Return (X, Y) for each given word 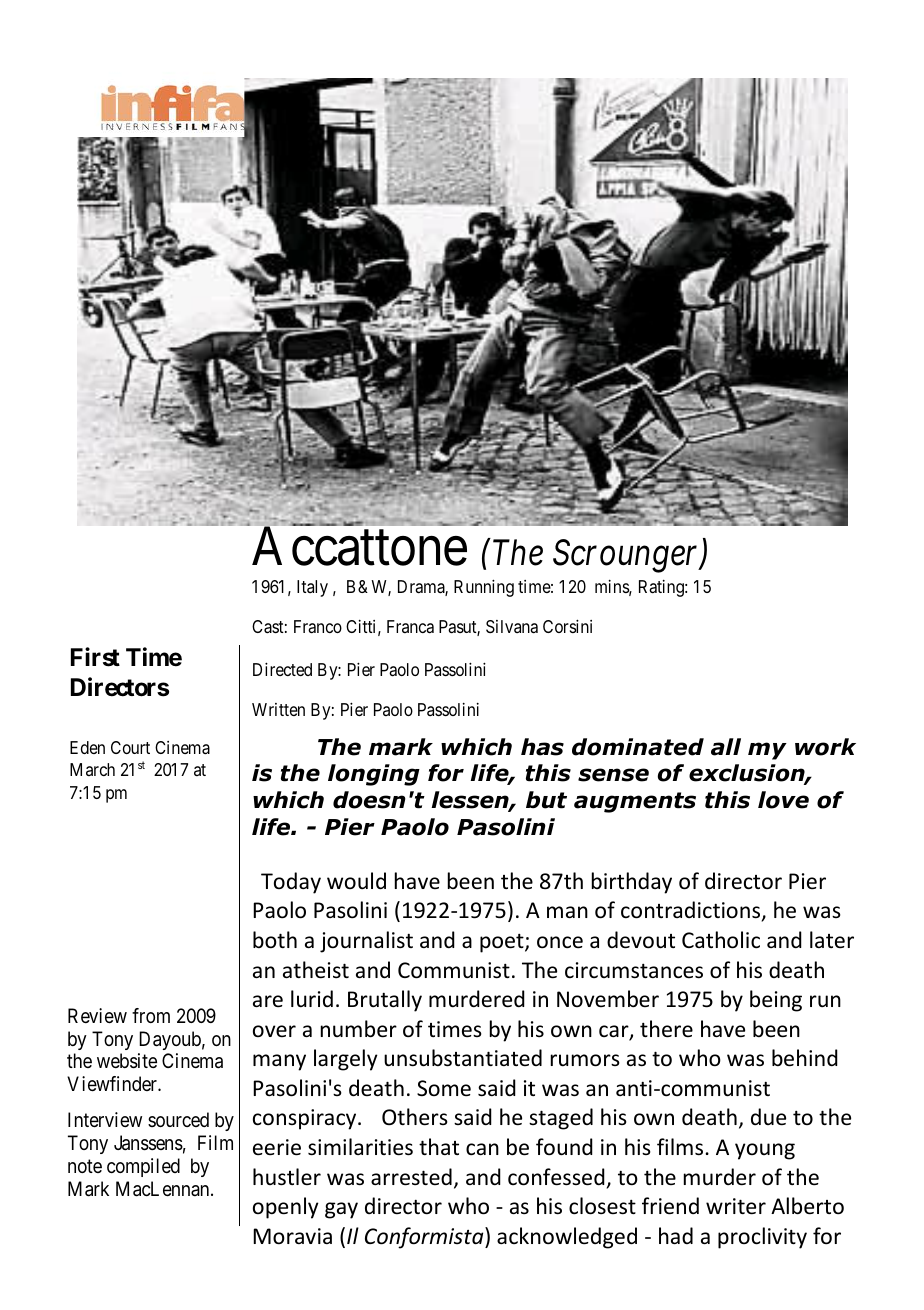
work (825, 747)
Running (484, 588)
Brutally (385, 1001)
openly (286, 1208)
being (776, 1001)
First (95, 657)
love (783, 800)
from (151, 1015)
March (92, 769)
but (546, 800)
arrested (411, 1177)
